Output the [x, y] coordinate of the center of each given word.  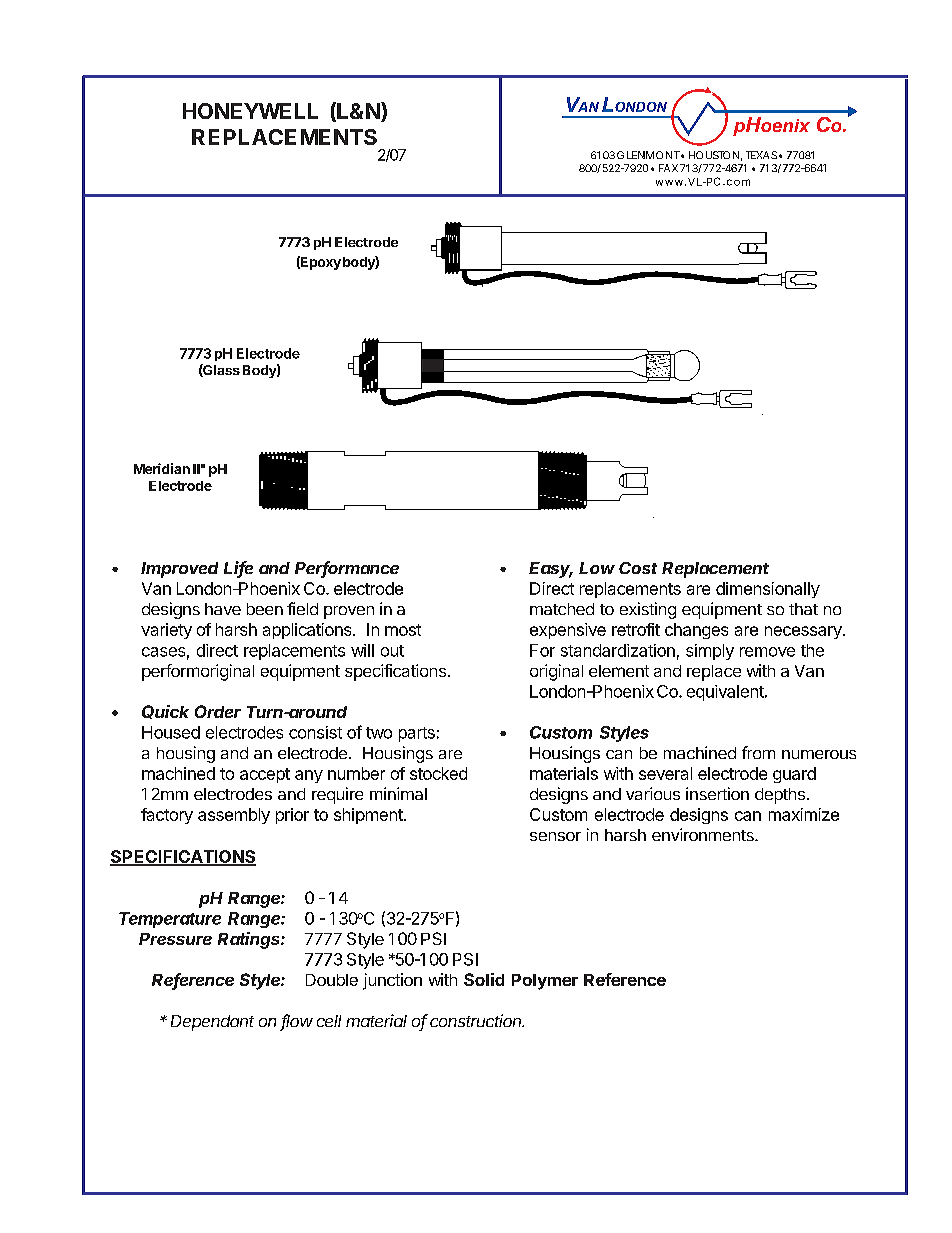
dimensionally [768, 590]
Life [238, 569]
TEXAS [761, 155]
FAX [668, 168]
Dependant [212, 1023]
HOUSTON [714, 155]
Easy [551, 570]
